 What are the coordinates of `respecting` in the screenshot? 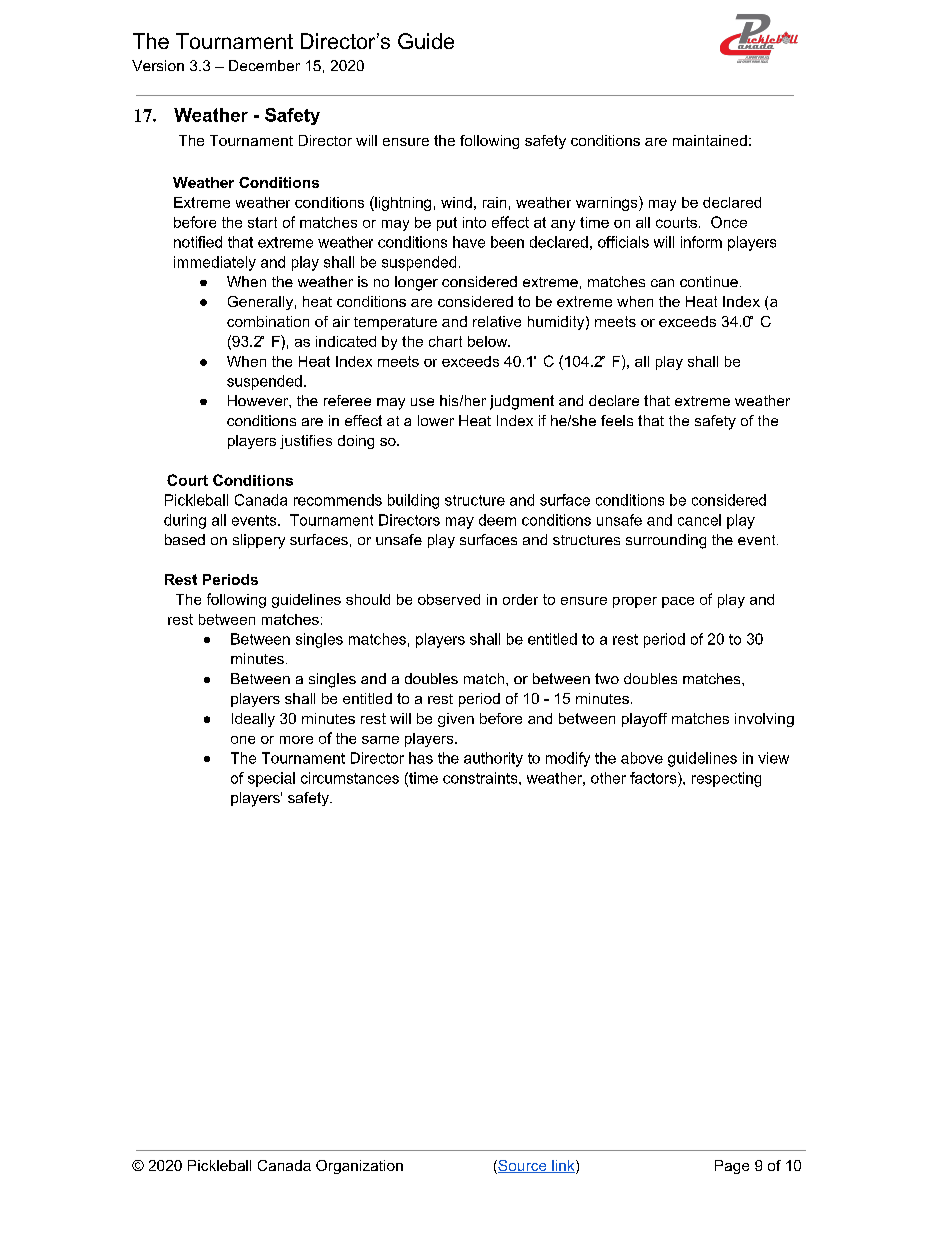 It's located at (726, 779).
